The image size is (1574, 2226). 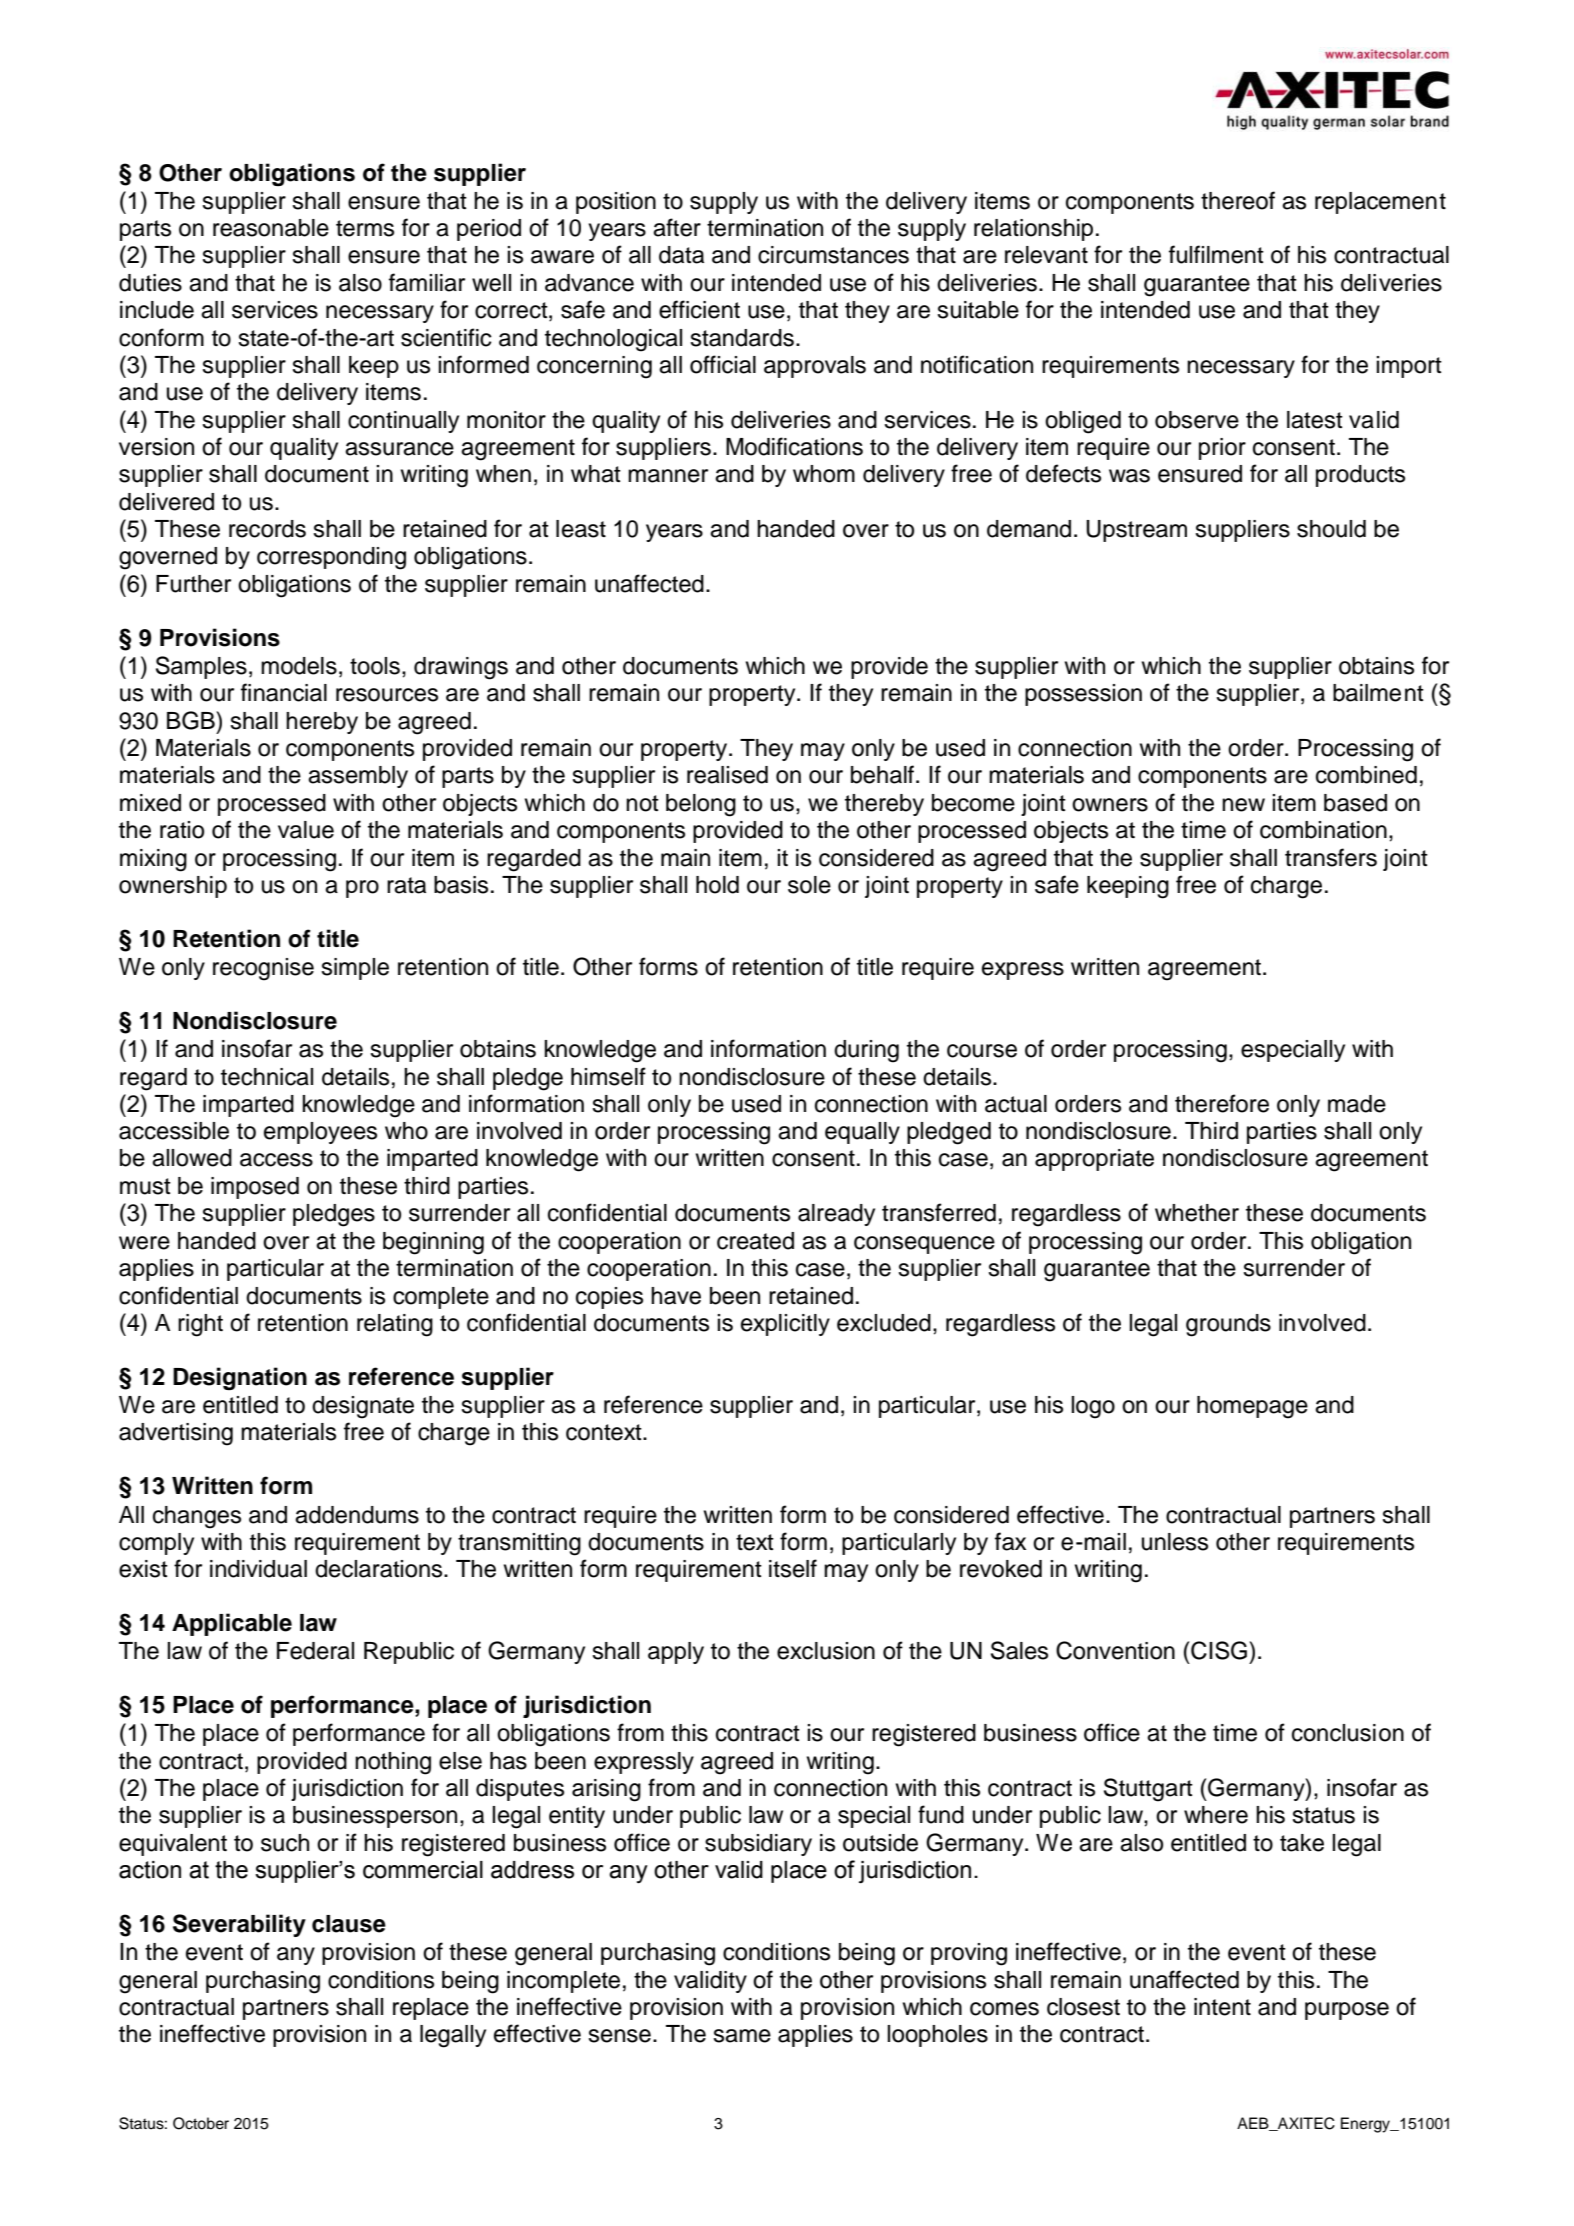 What do you see at coordinates (284, 692) in the screenshot?
I see `financial` at bounding box center [284, 692].
